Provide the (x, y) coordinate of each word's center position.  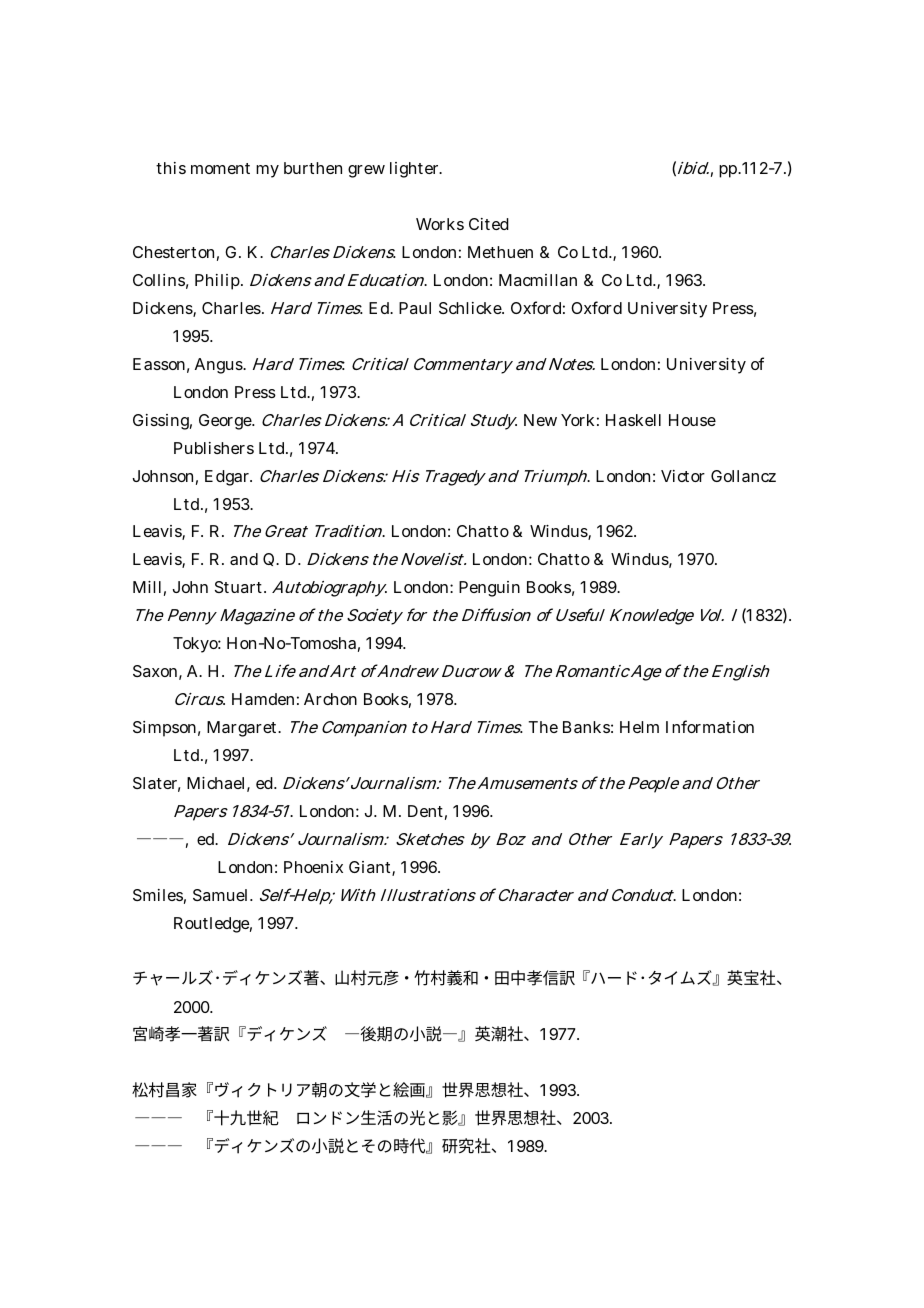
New (540, 420)
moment (220, 168)
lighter (416, 170)
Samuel (222, 895)
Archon (330, 699)
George (226, 422)
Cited (489, 224)
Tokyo (197, 645)
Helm (639, 727)
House (692, 420)
